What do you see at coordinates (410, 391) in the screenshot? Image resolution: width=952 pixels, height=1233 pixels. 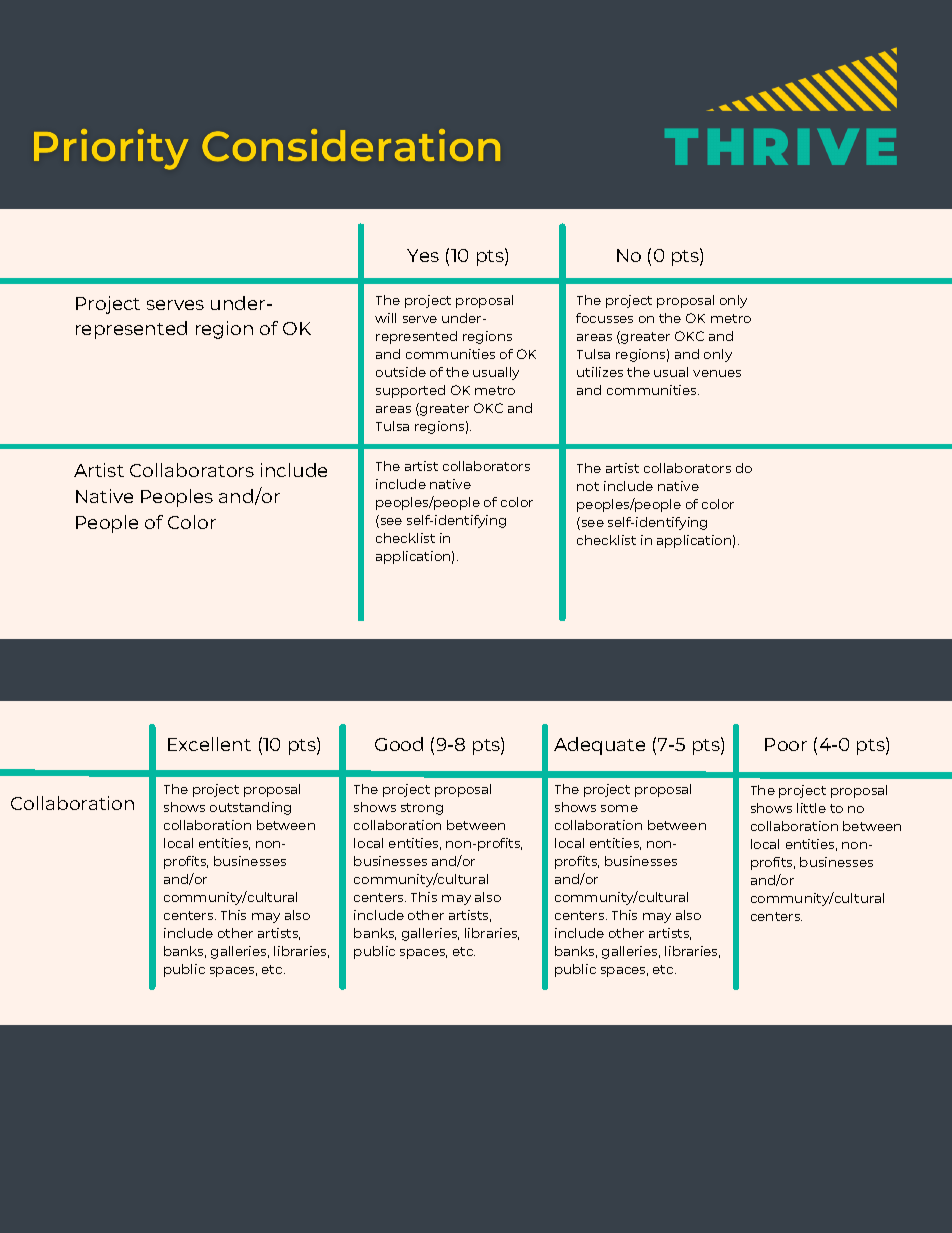 I see `supported` at bounding box center [410, 391].
